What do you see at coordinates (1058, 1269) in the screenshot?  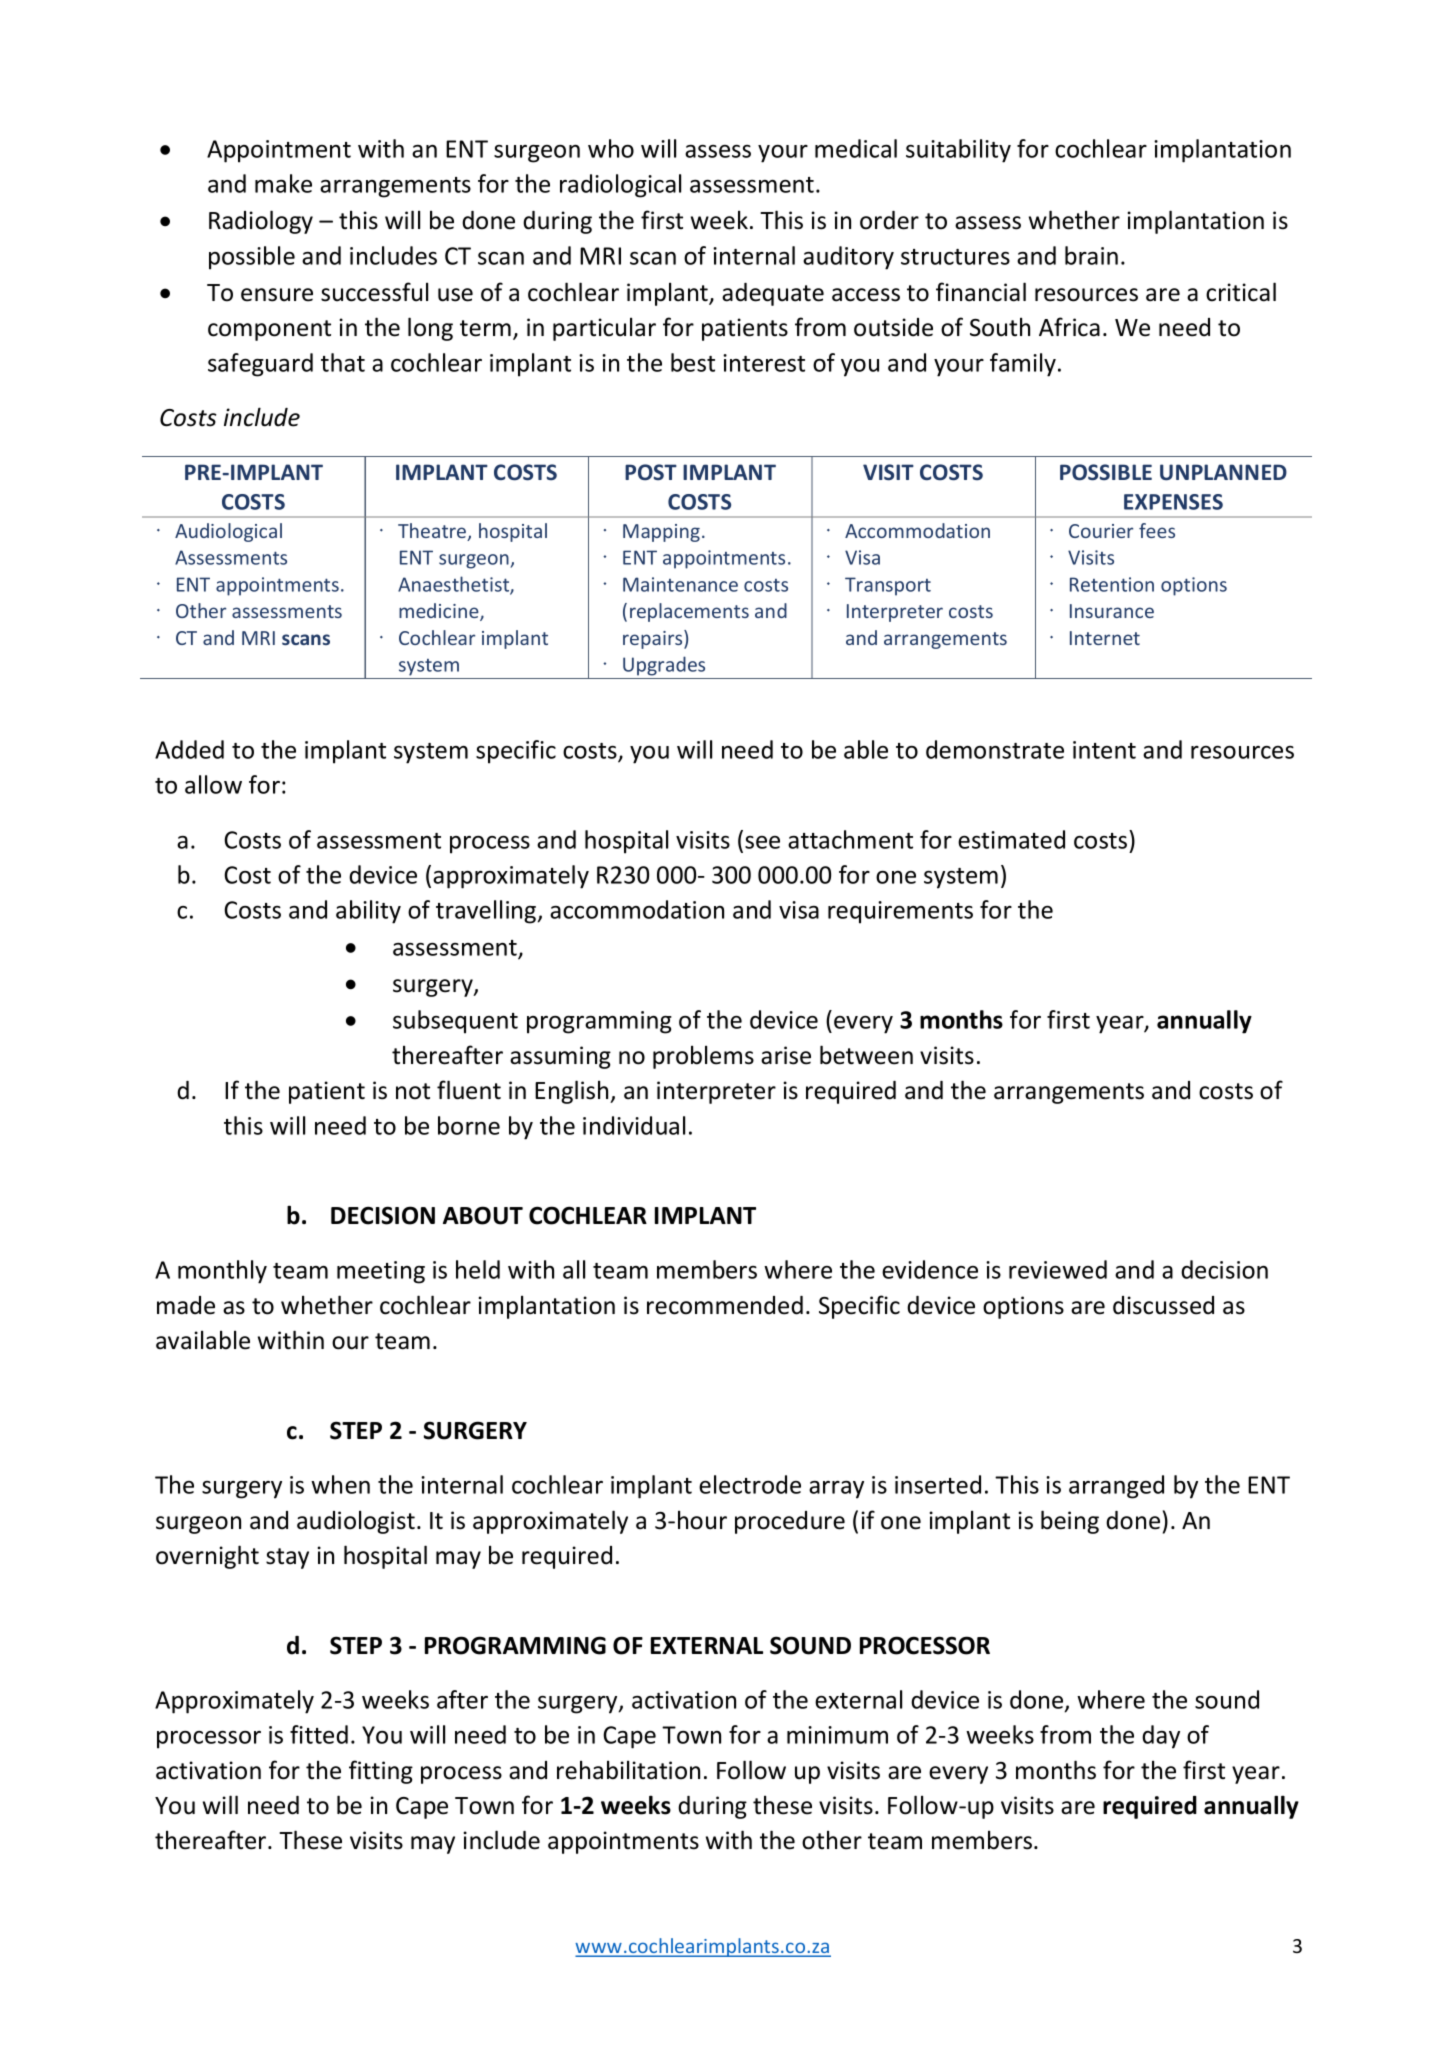 I see `reviewed` at bounding box center [1058, 1269].
